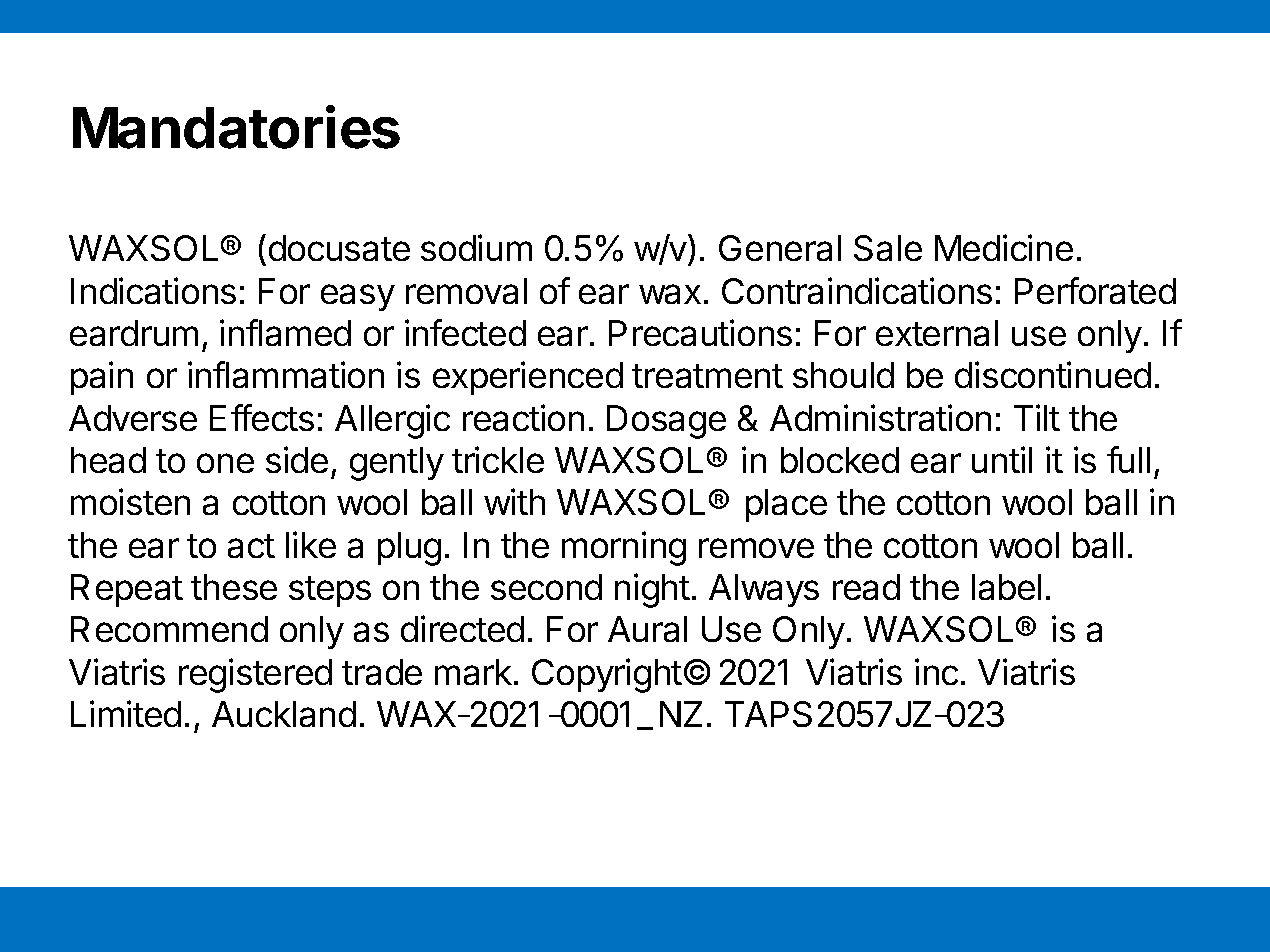 This screenshot has width=1270, height=952. Describe the element at coordinates (476, 247) in the screenshot. I see `sodium` at that location.
